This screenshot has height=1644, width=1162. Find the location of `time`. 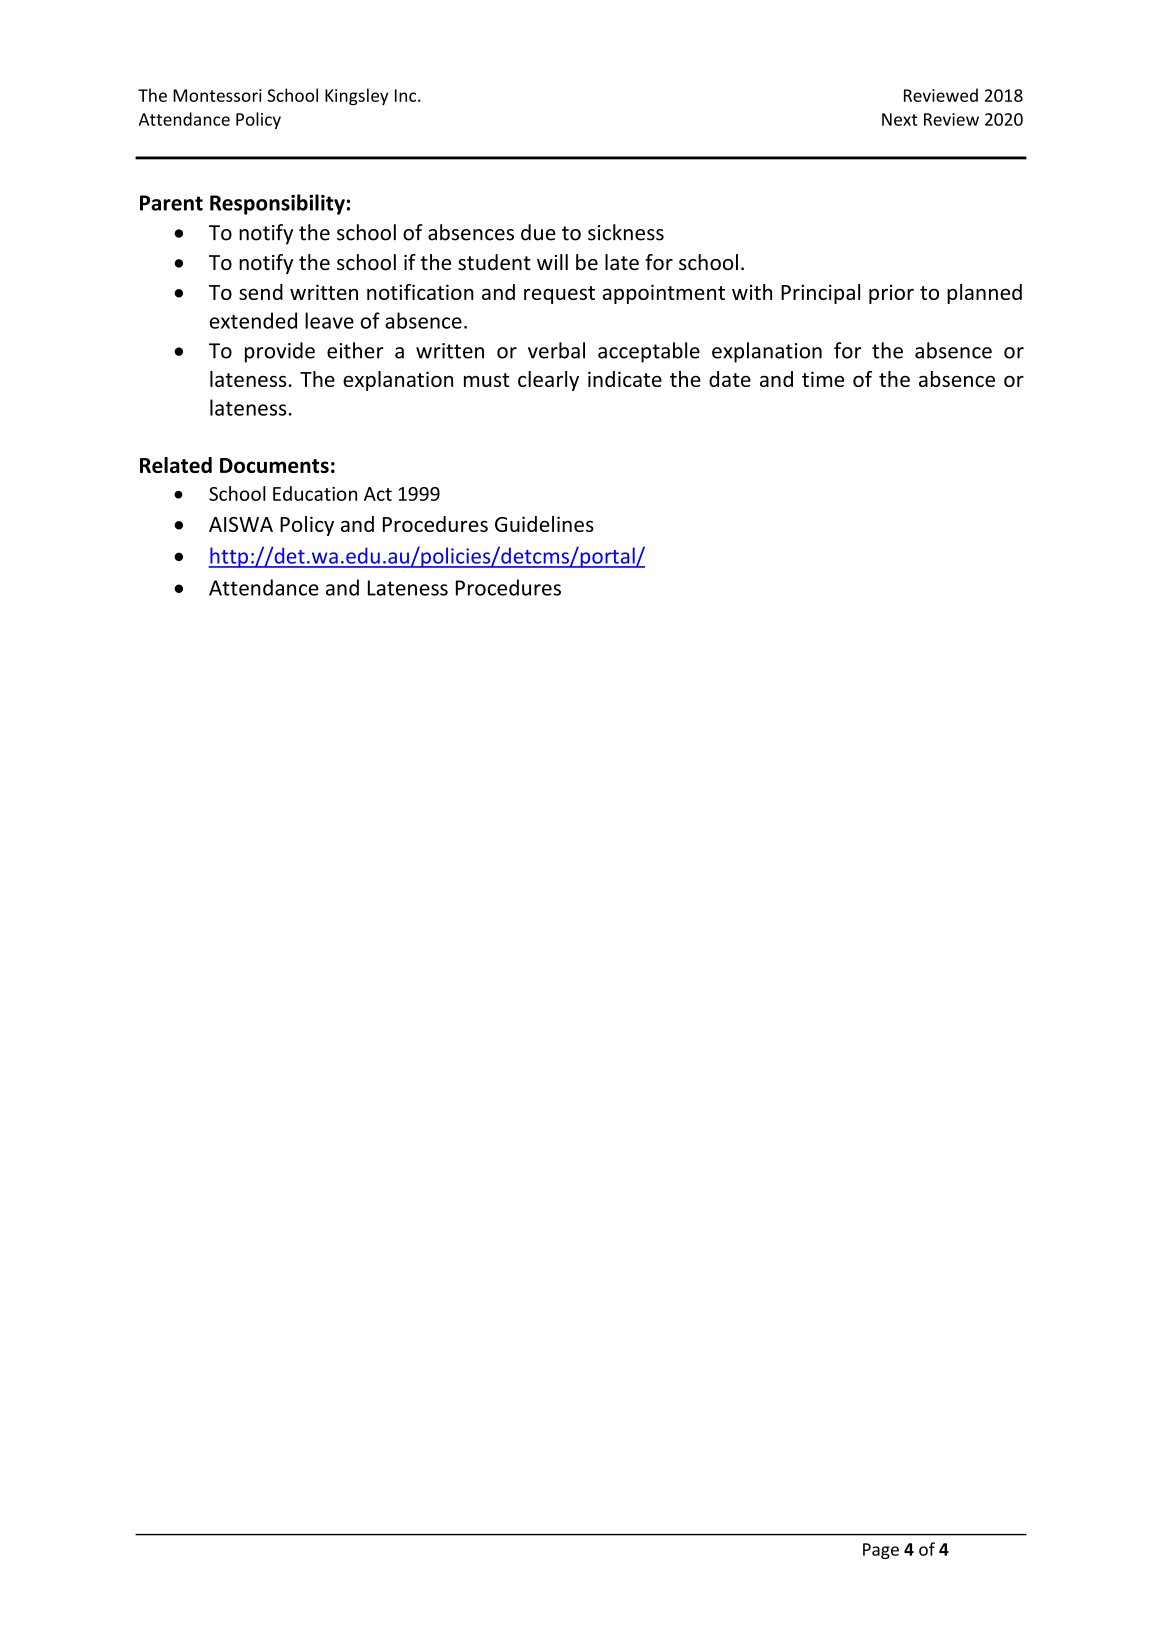

time is located at coordinates (823, 379).
